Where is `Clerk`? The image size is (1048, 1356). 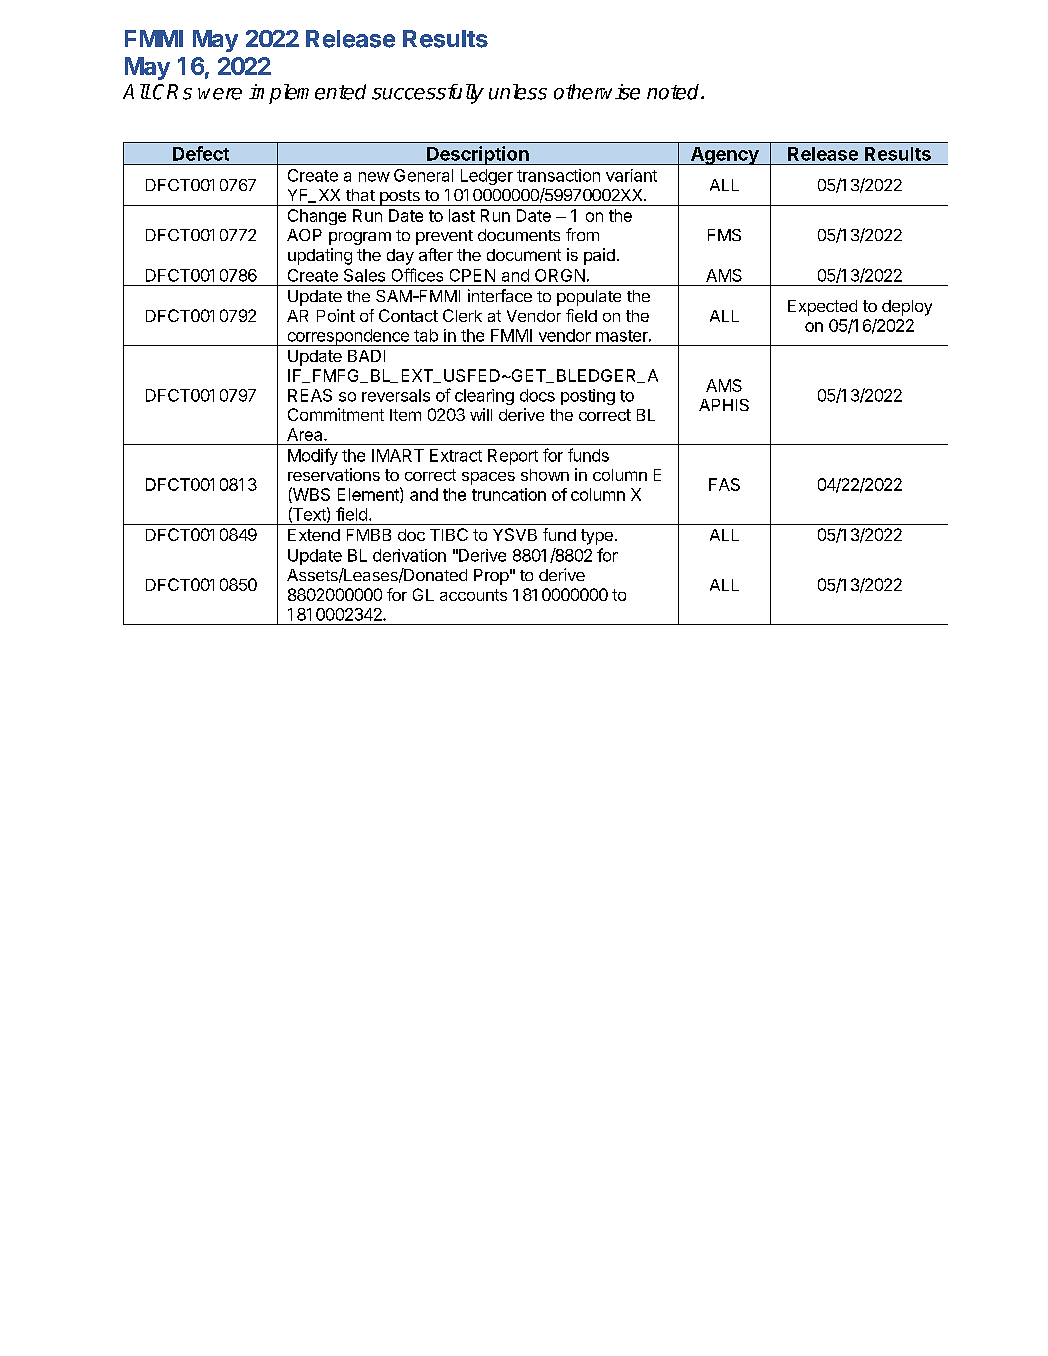
Clerk is located at coordinates (462, 315).
